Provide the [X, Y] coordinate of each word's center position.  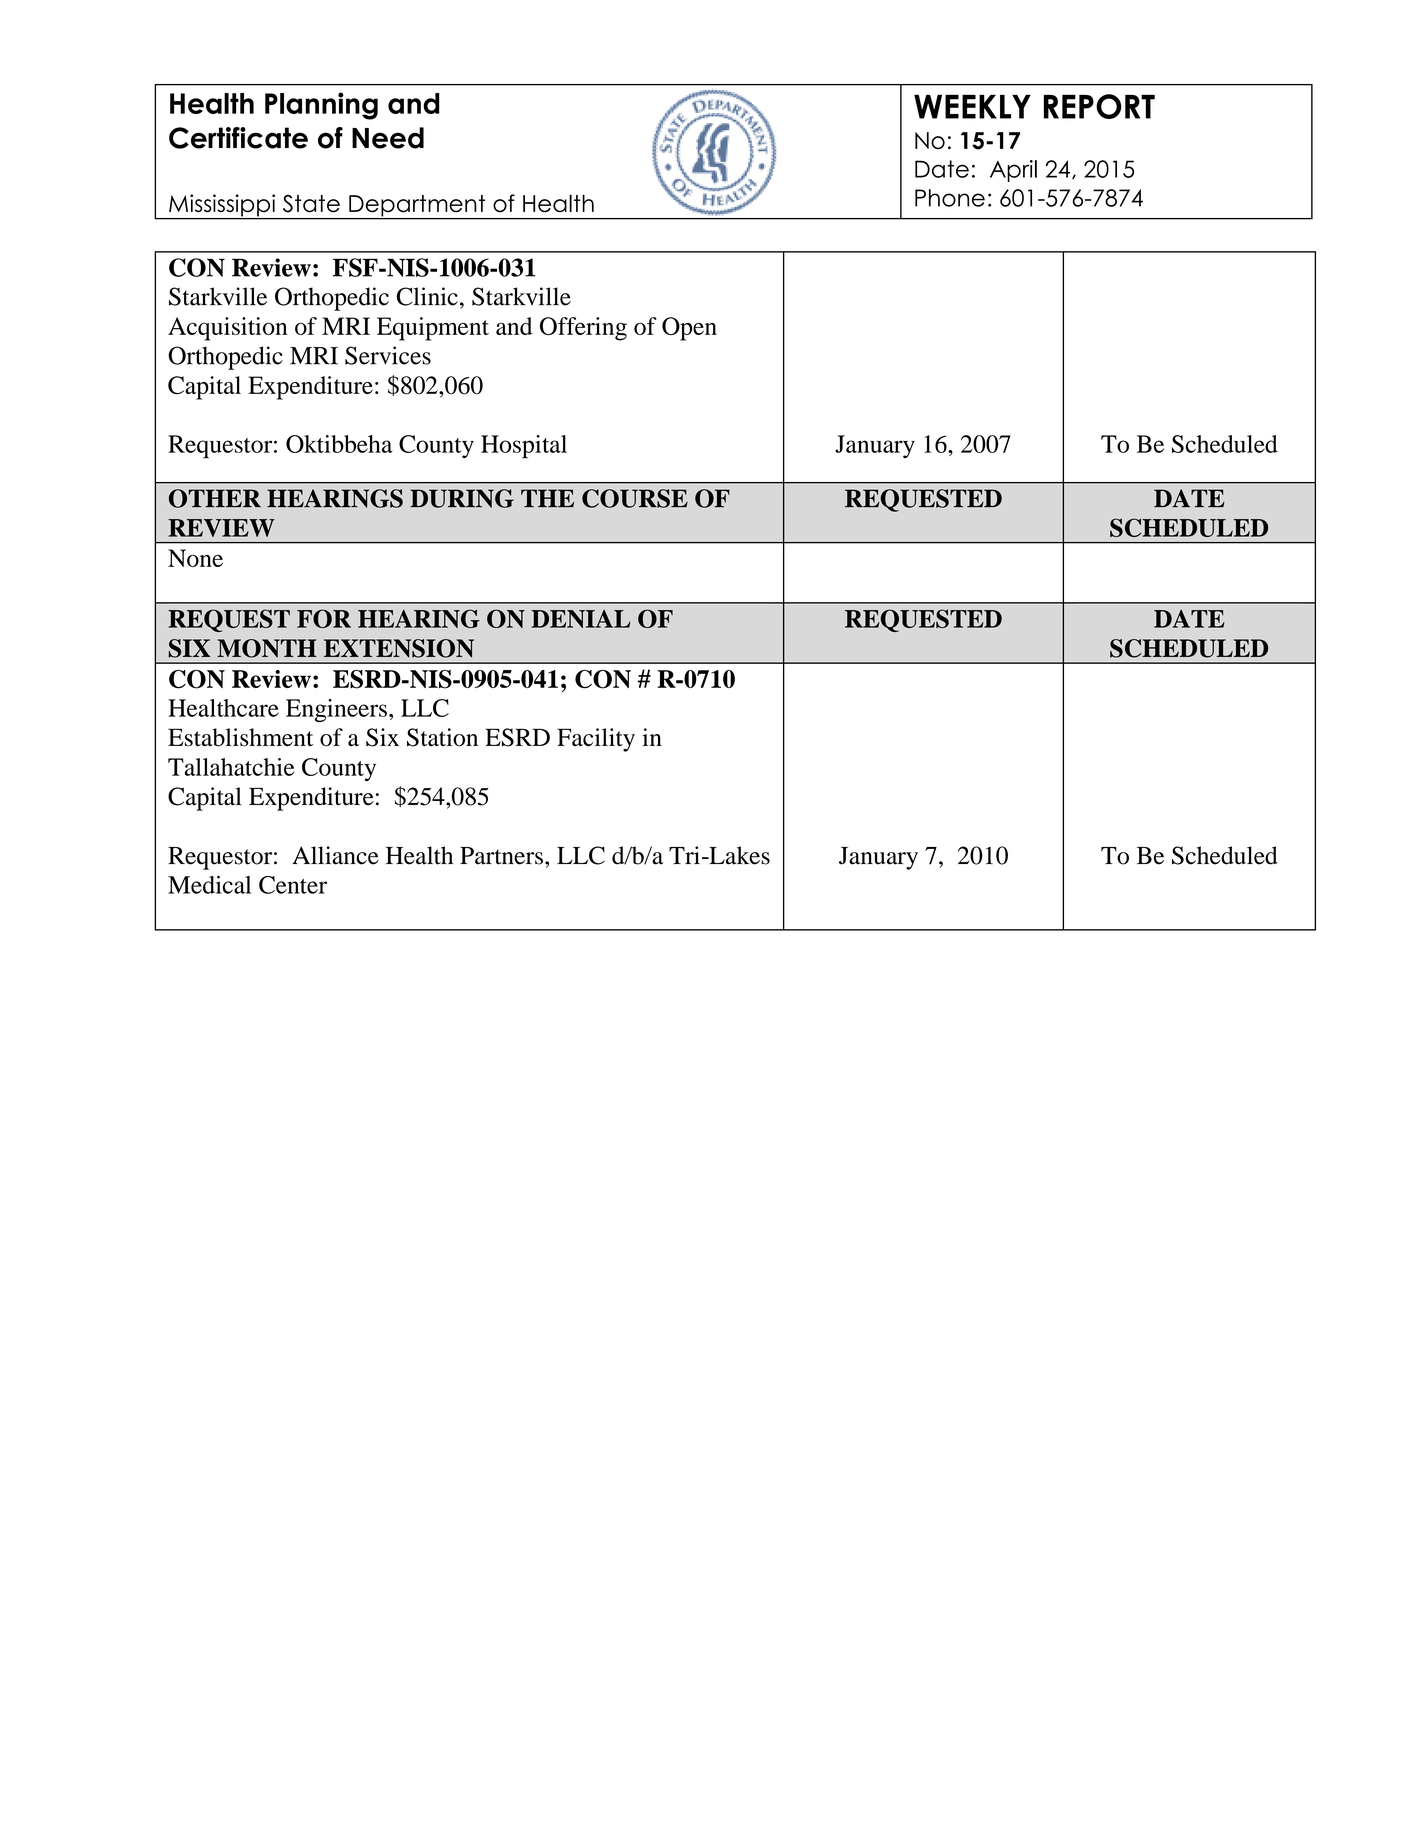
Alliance [335, 855]
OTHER [215, 498]
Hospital [524, 447]
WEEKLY [972, 107]
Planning [321, 106]
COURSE [635, 498]
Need [388, 138]
